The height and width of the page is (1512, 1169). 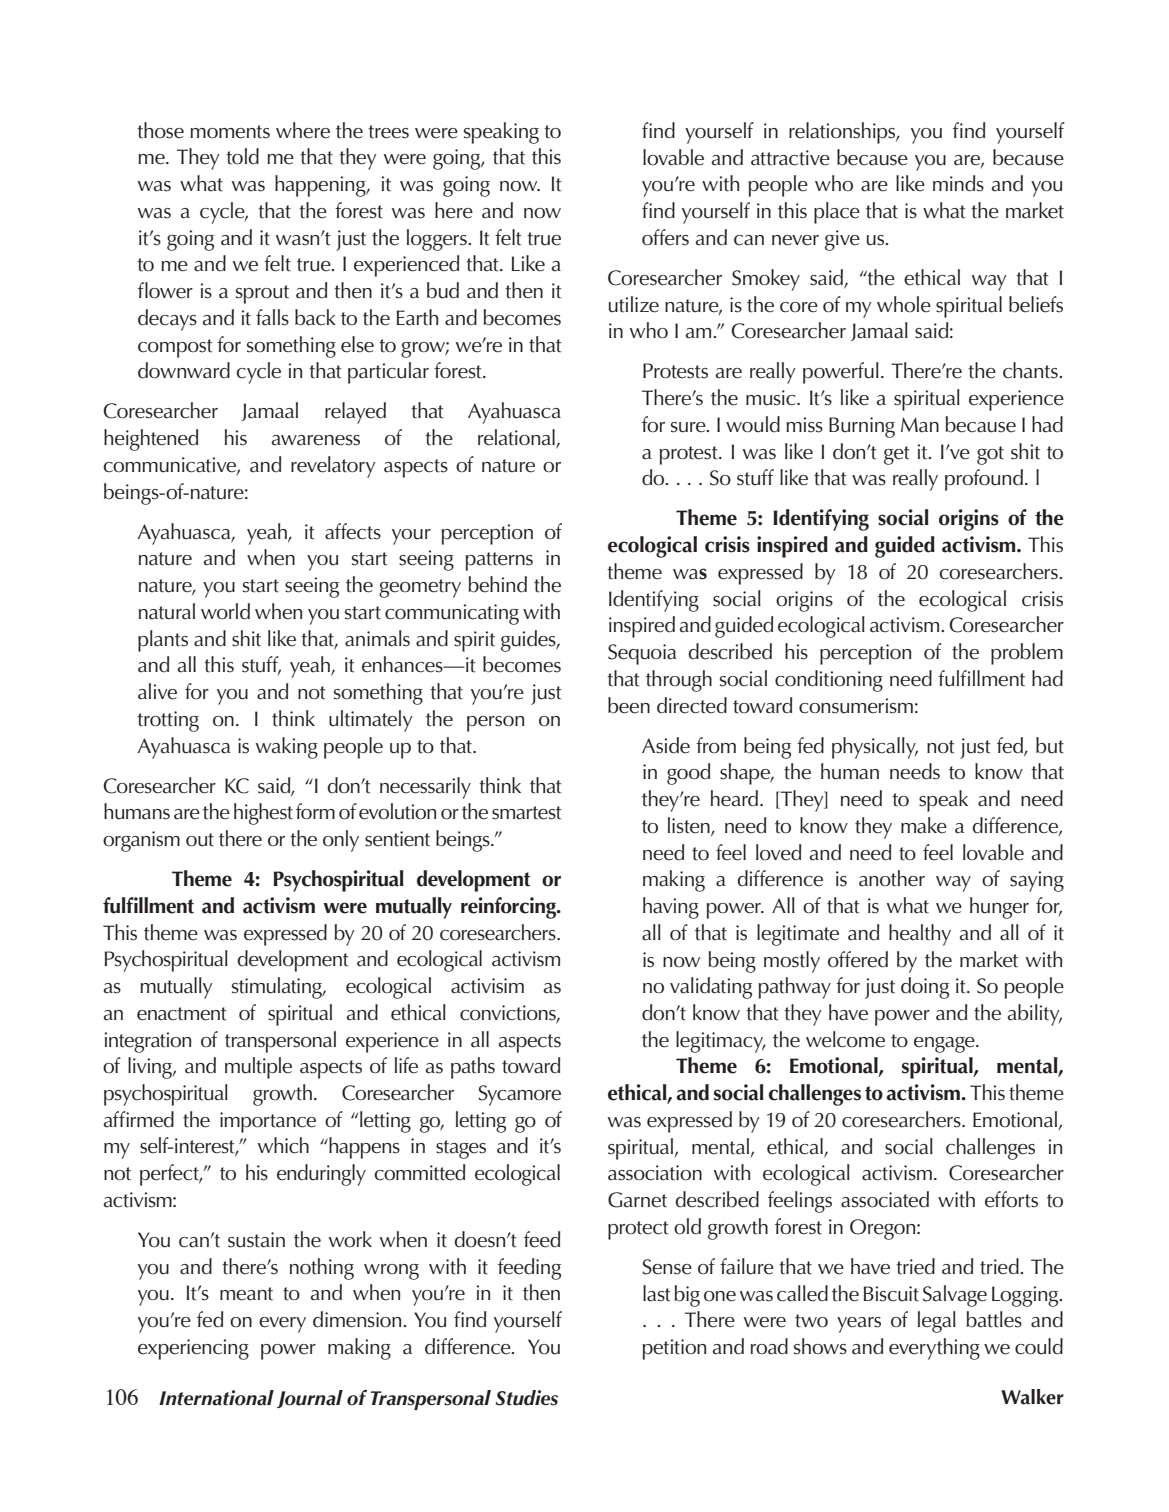 What do you see at coordinates (958, 183) in the page?
I see `minds` at bounding box center [958, 183].
